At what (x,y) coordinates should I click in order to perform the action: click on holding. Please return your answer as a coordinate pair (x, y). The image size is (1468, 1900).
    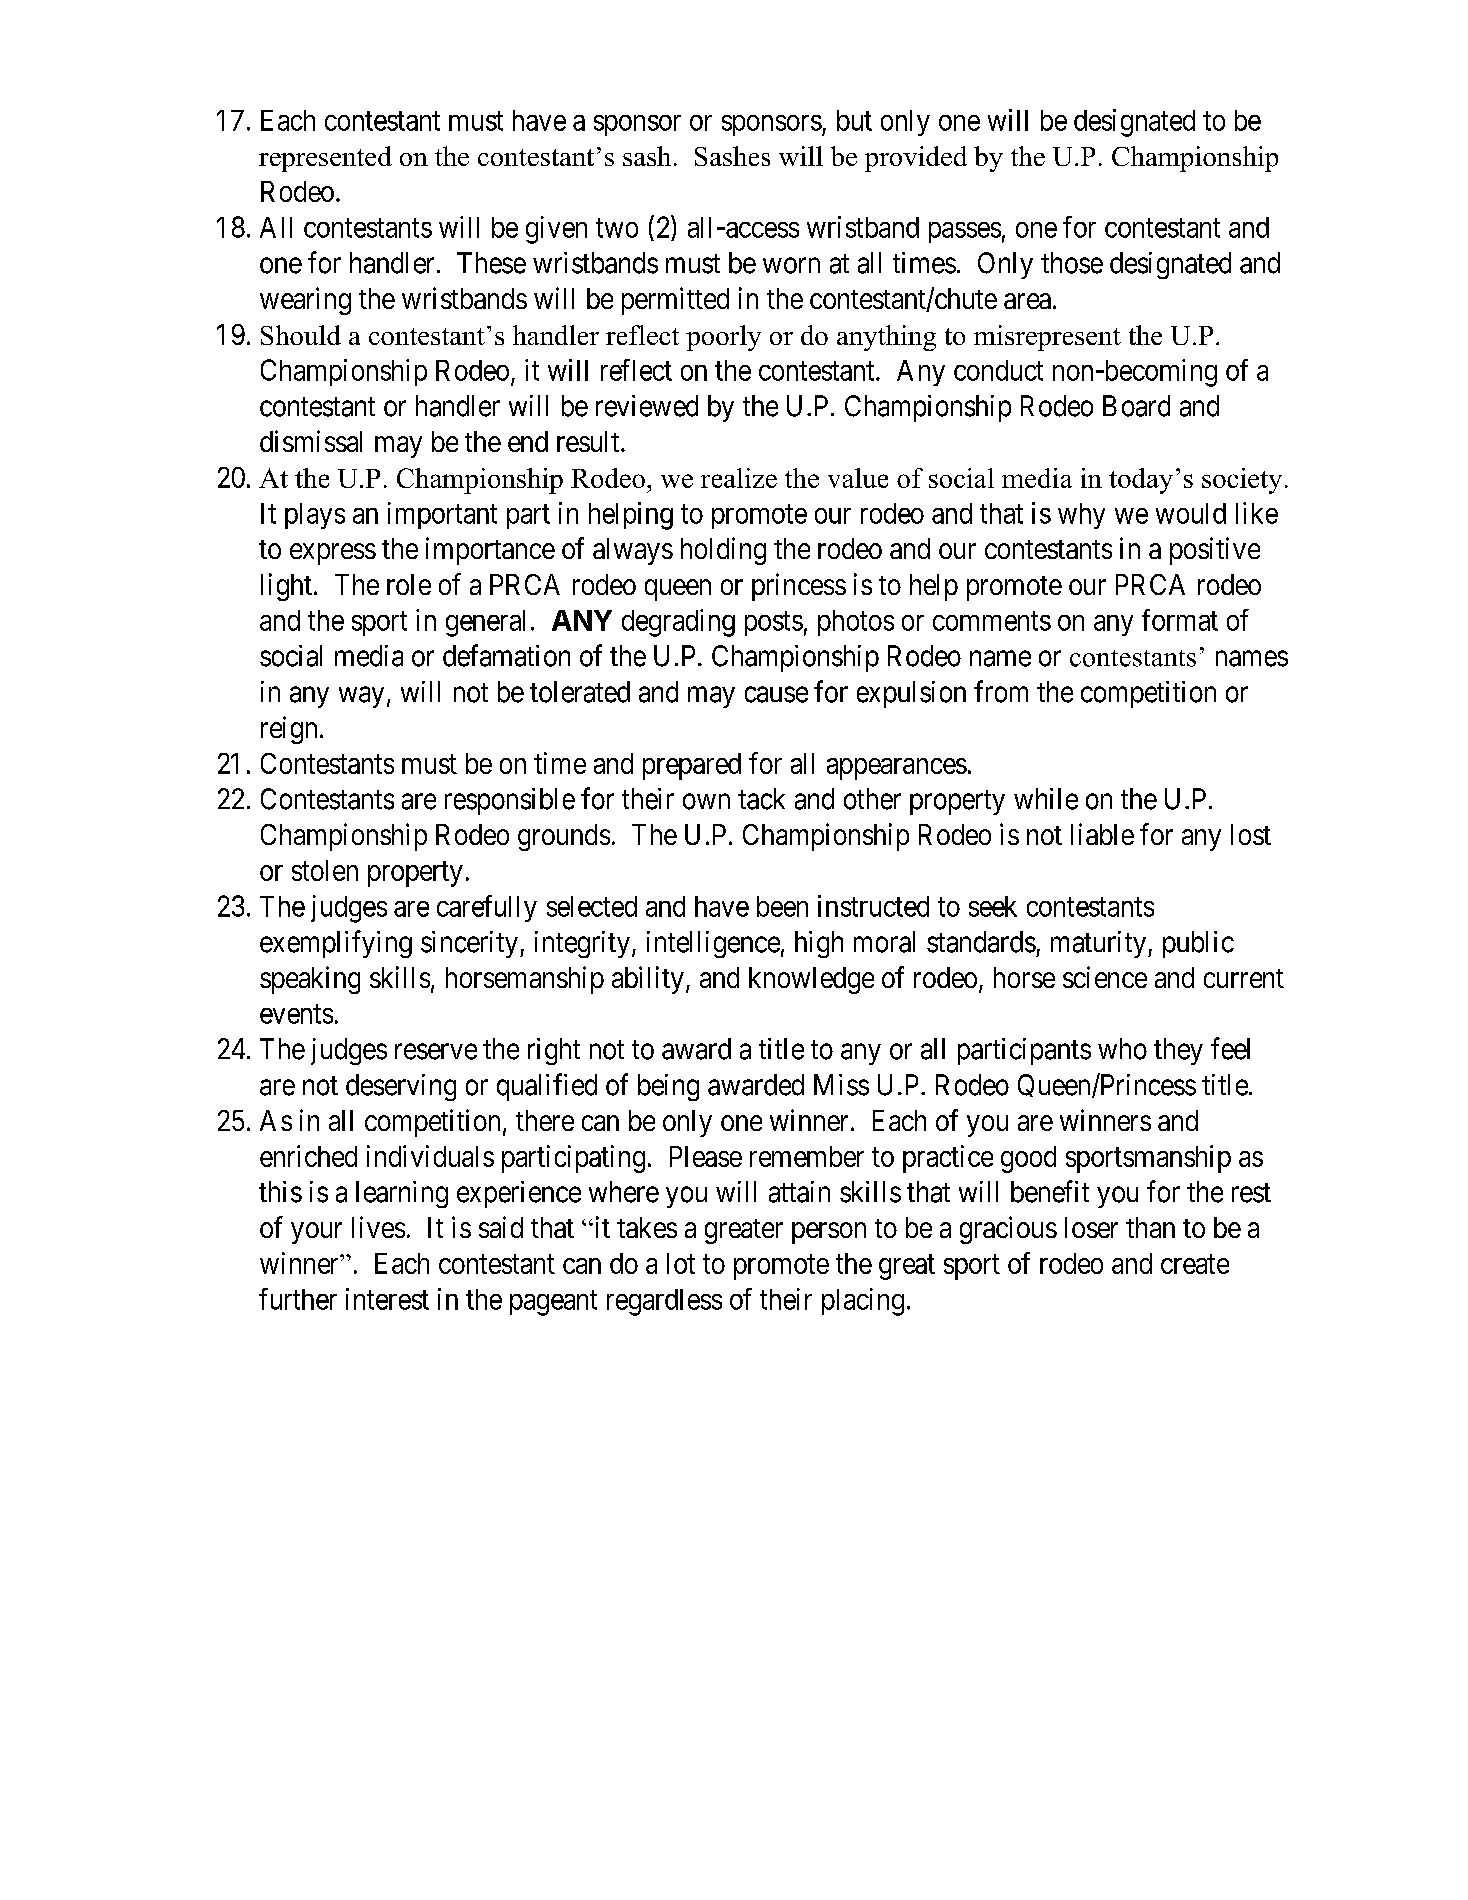
    Looking at the image, I should click on (723, 551).
